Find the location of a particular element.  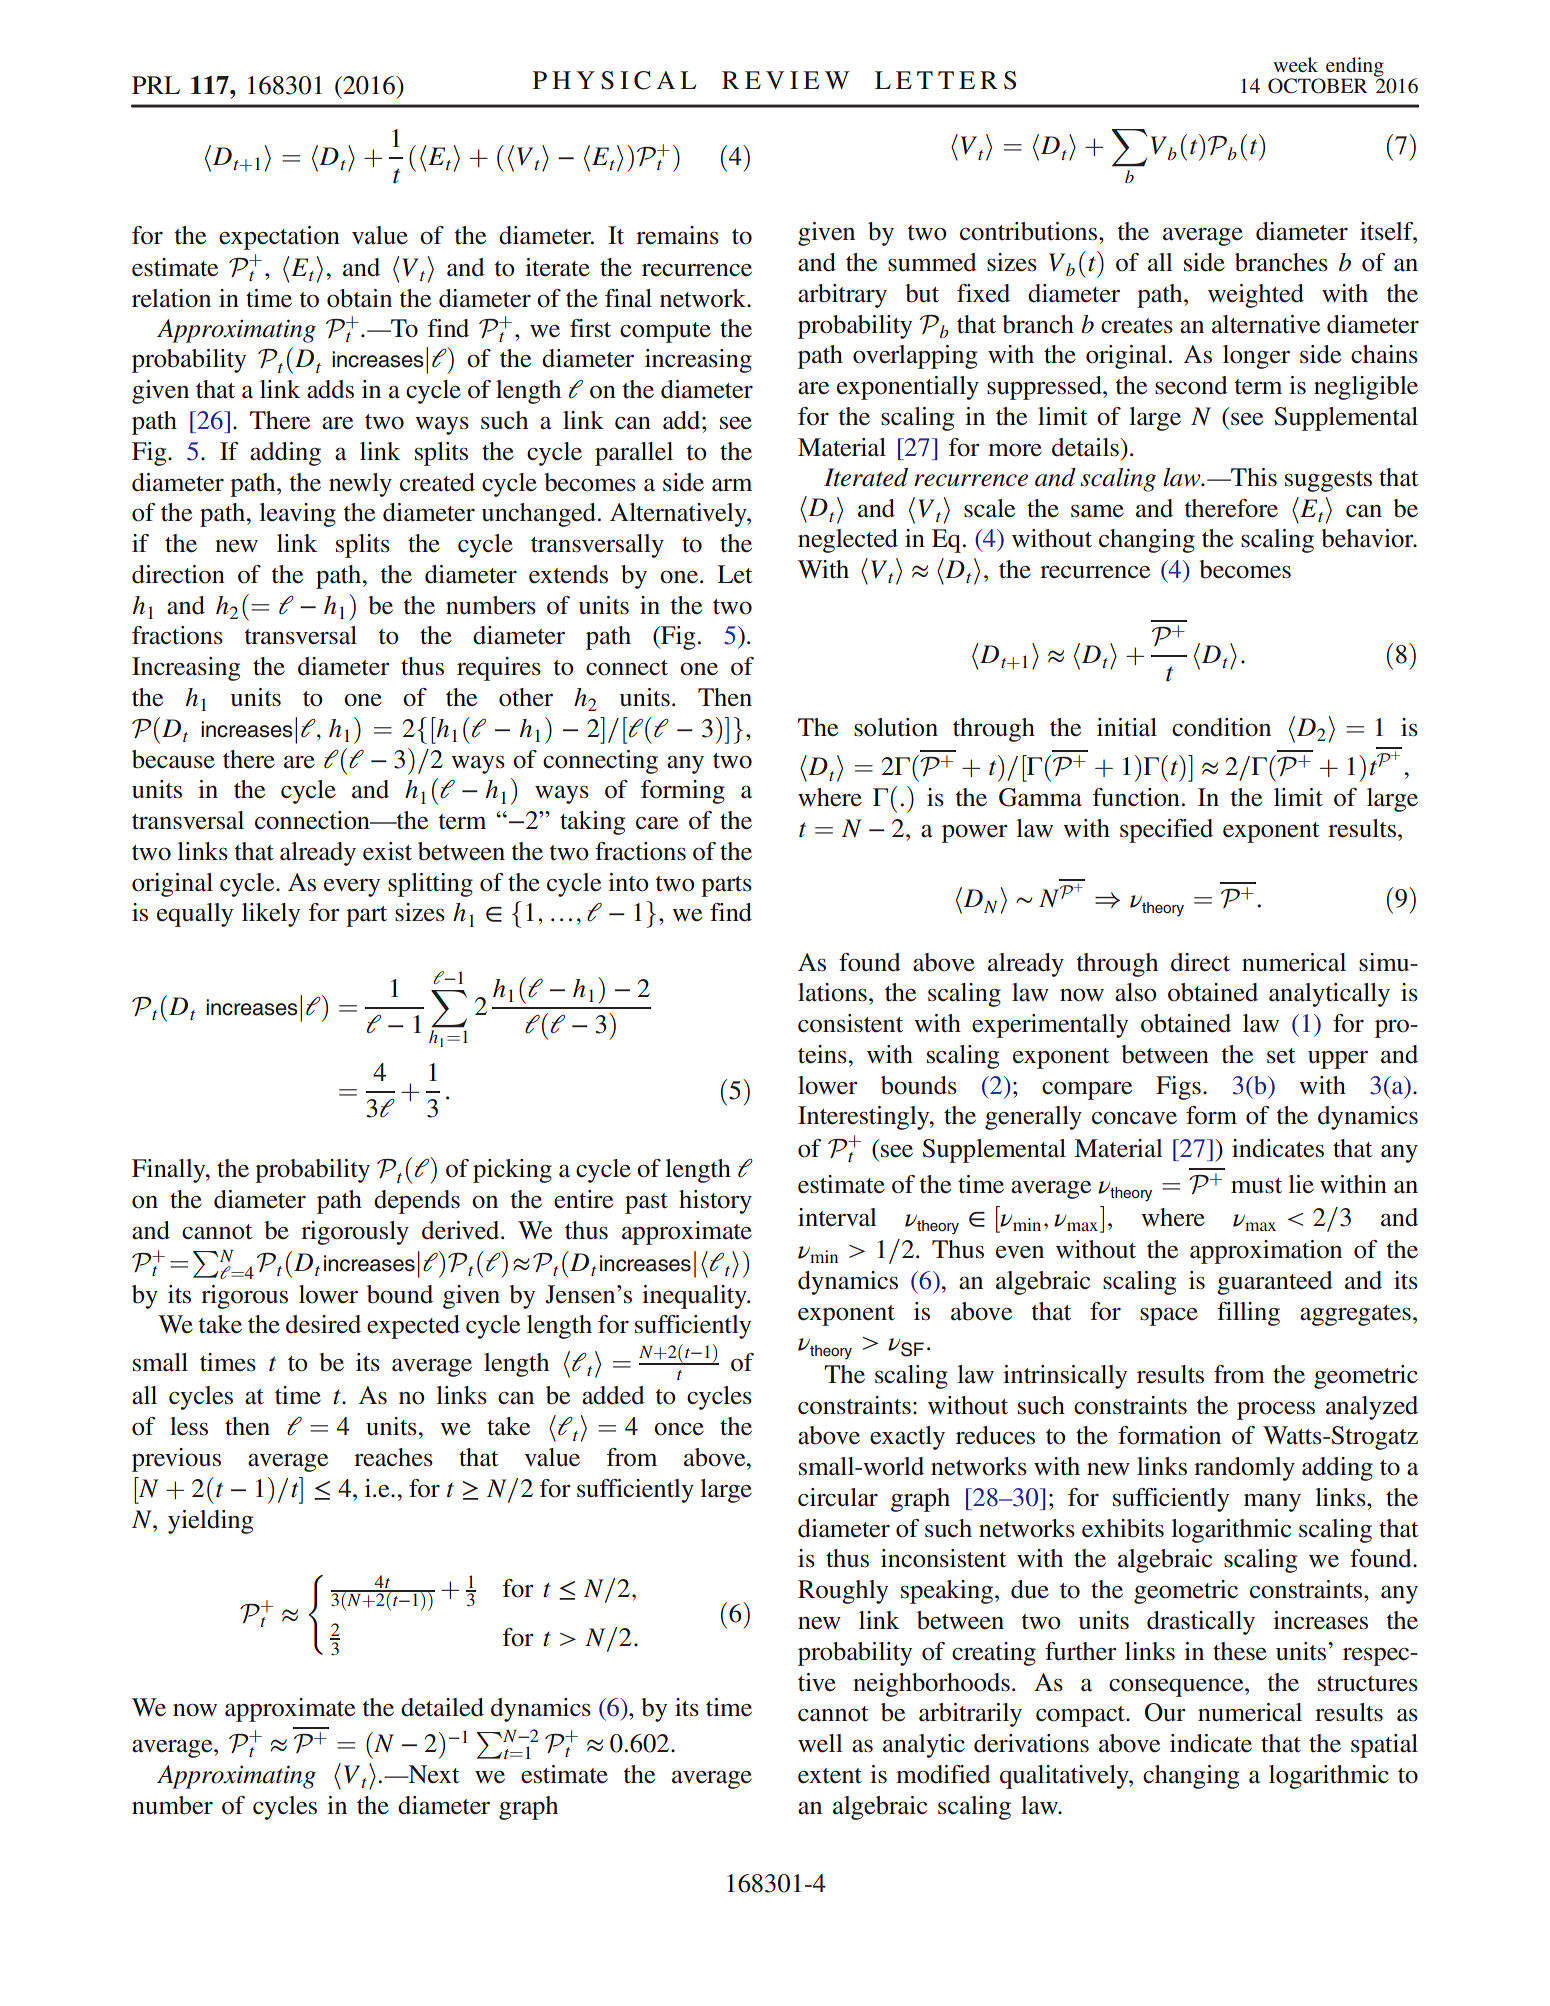

OCTOBER is located at coordinates (1318, 86).
